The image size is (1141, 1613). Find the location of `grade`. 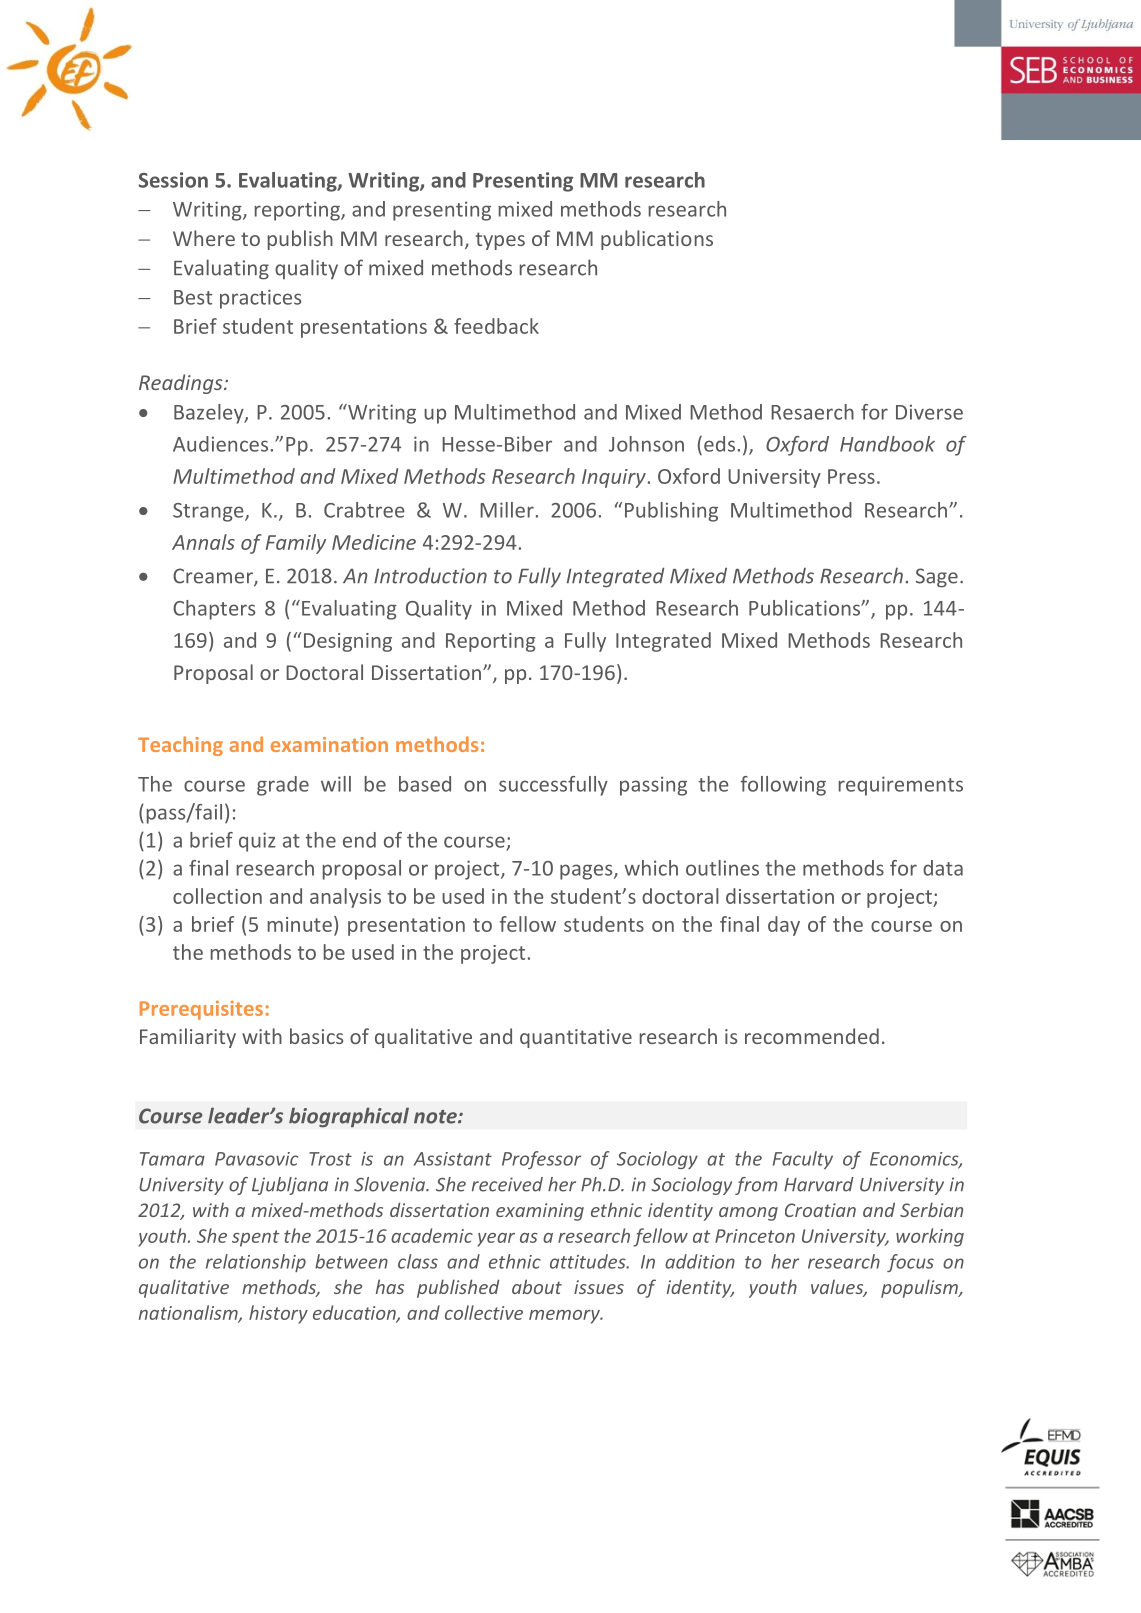

grade is located at coordinates (283, 786).
